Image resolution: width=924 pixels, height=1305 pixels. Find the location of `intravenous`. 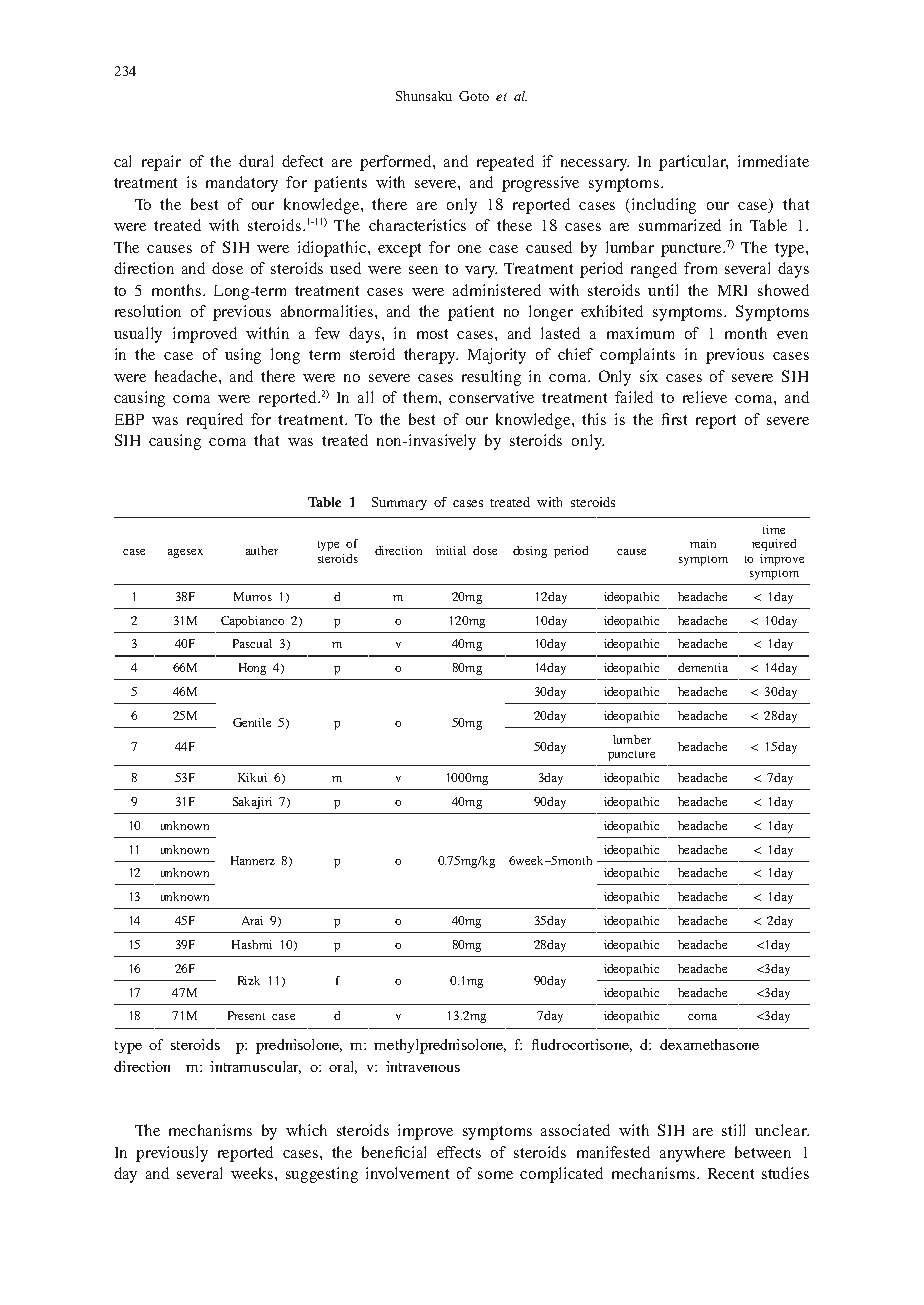

intravenous is located at coordinates (423, 1066).
